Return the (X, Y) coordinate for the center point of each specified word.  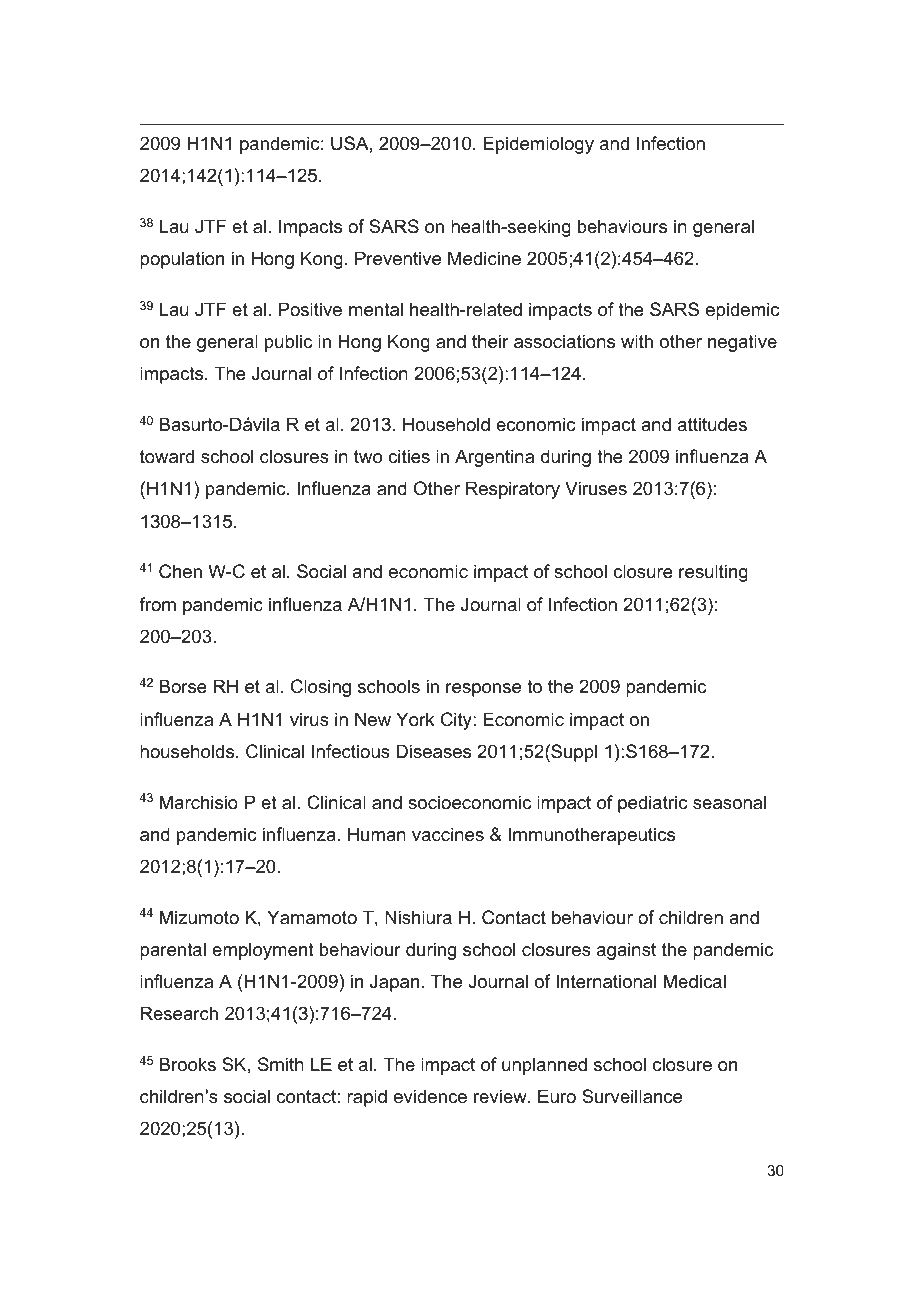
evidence (430, 1096)
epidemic (742, 311)
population (182, 260)
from (157, 604)
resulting (713, 573)
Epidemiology (538, 145)
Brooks (188, 1064)
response (483, 690)
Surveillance (632, 1096)
